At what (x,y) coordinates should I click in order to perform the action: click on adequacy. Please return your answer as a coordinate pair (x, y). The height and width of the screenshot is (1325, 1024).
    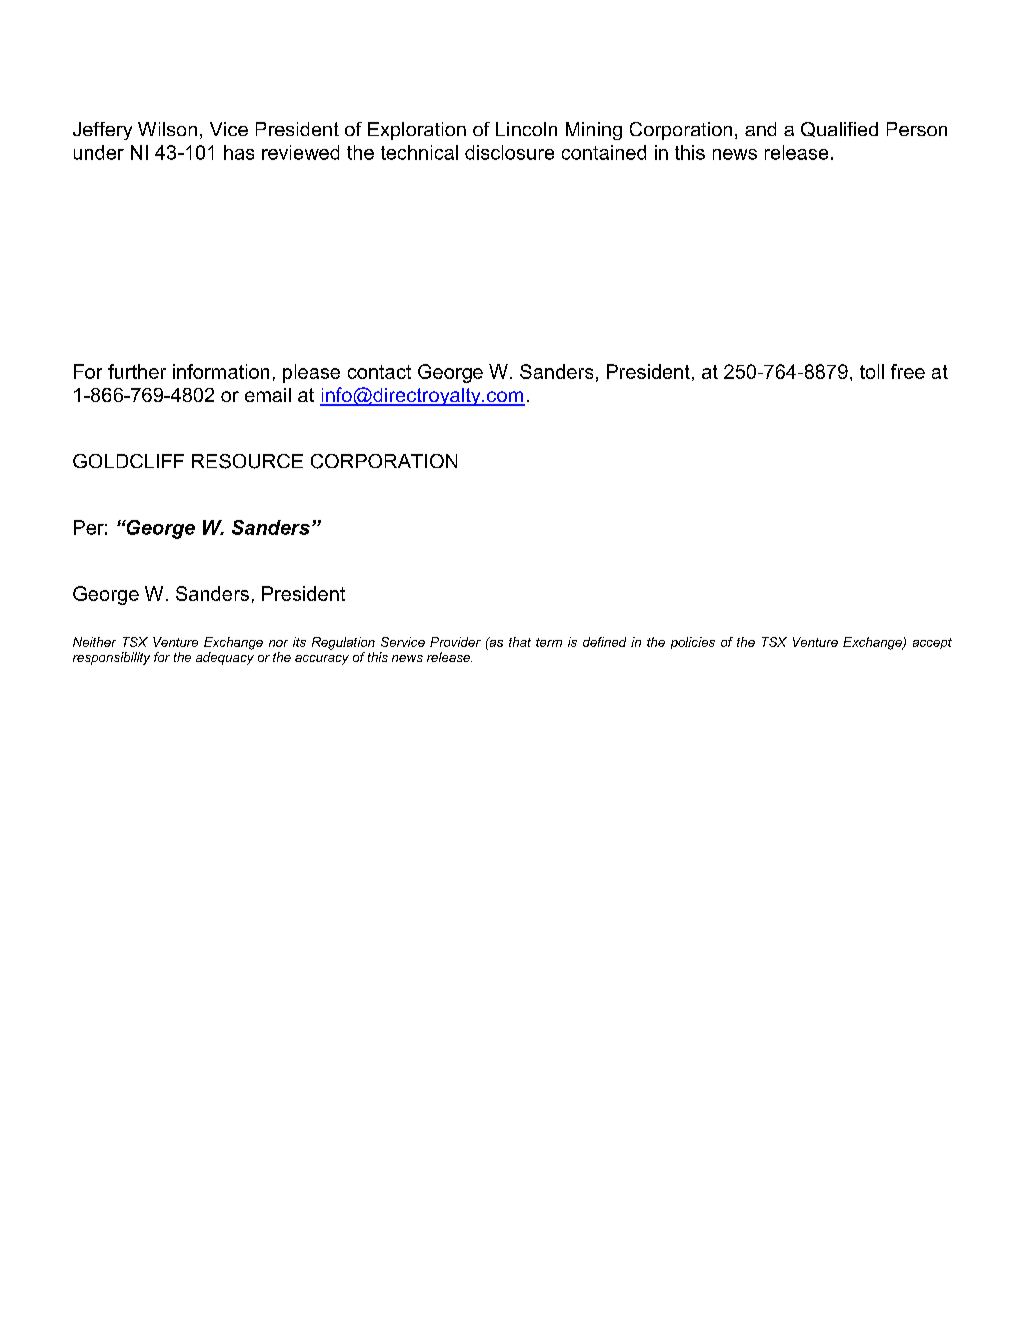
    Looking at the image, I should click on (225, 658).
